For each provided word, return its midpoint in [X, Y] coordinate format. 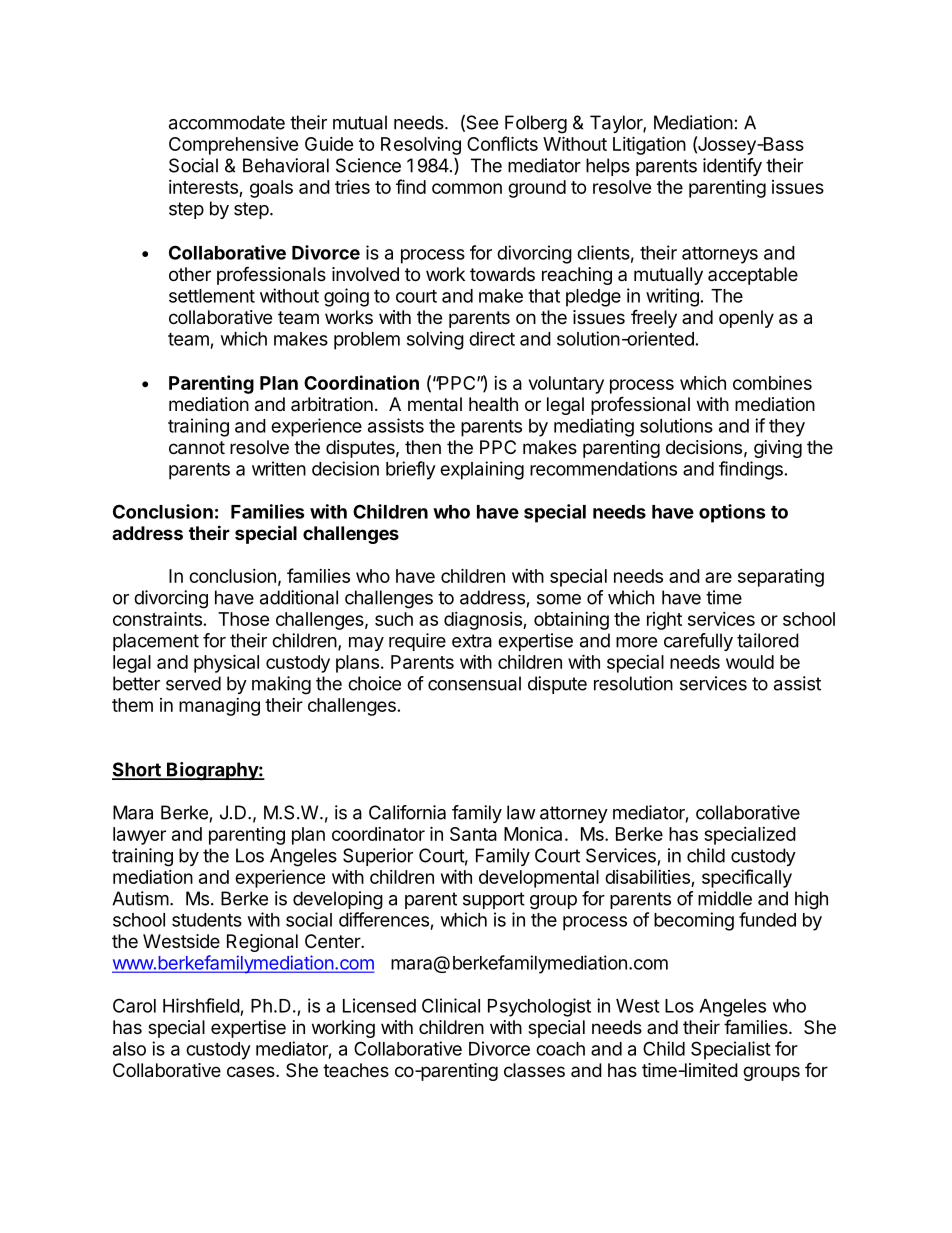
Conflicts [502, 143]
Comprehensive [233, 146]
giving [778, 449]
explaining [482, 470]
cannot [197, 448]
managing [219, 707]
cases [252, 1071]
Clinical [451, 1005]
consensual [474, 683]
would [750, 662]
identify [732, 167]
